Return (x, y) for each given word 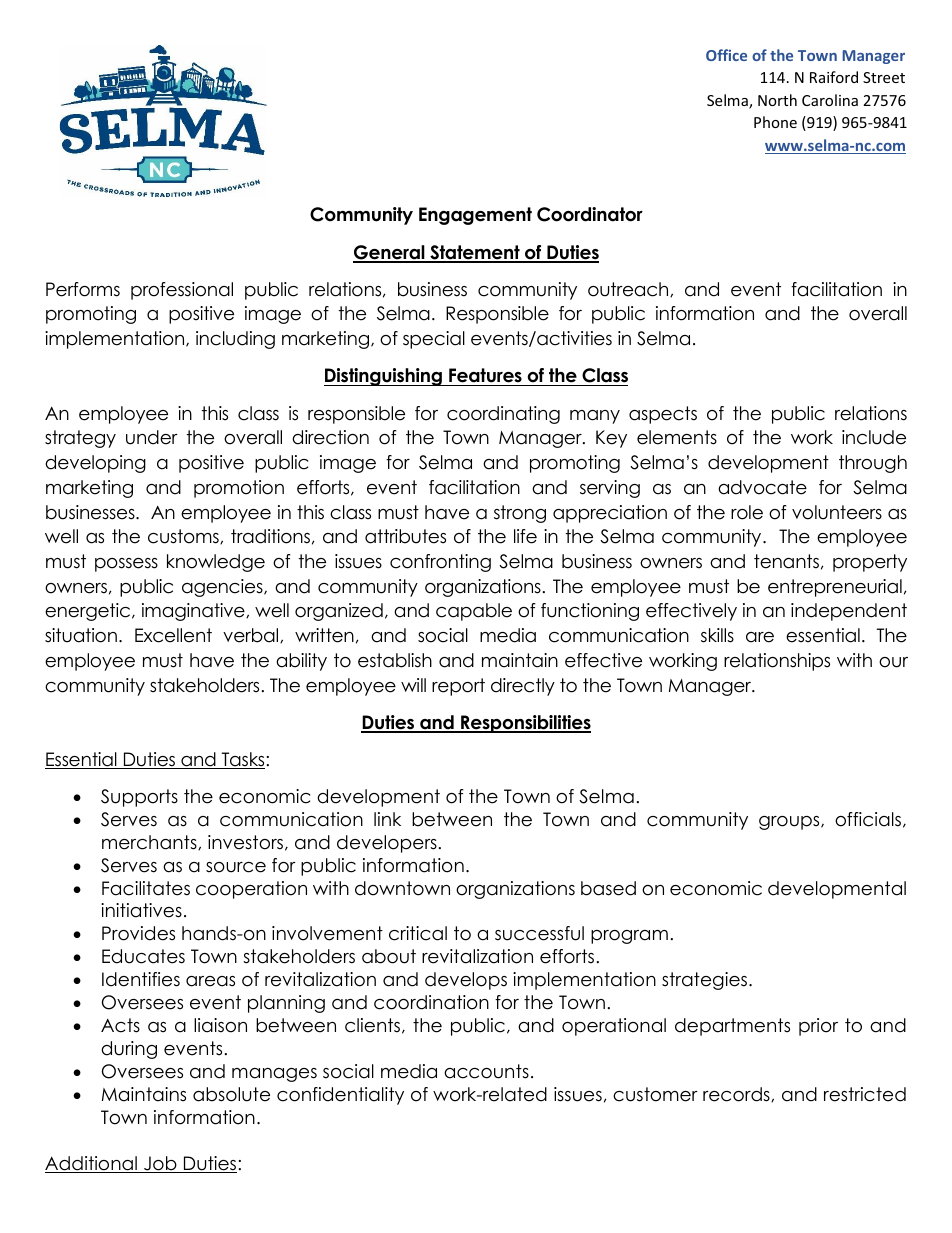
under (152, 437)
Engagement (475, 216)
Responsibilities (525, 724)
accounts (486, 1071)
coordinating (503, 415)
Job (160, 1164)
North (777, 100)
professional (182, 291)
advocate (762, 487)
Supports (139, 798)
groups (790, 823)
